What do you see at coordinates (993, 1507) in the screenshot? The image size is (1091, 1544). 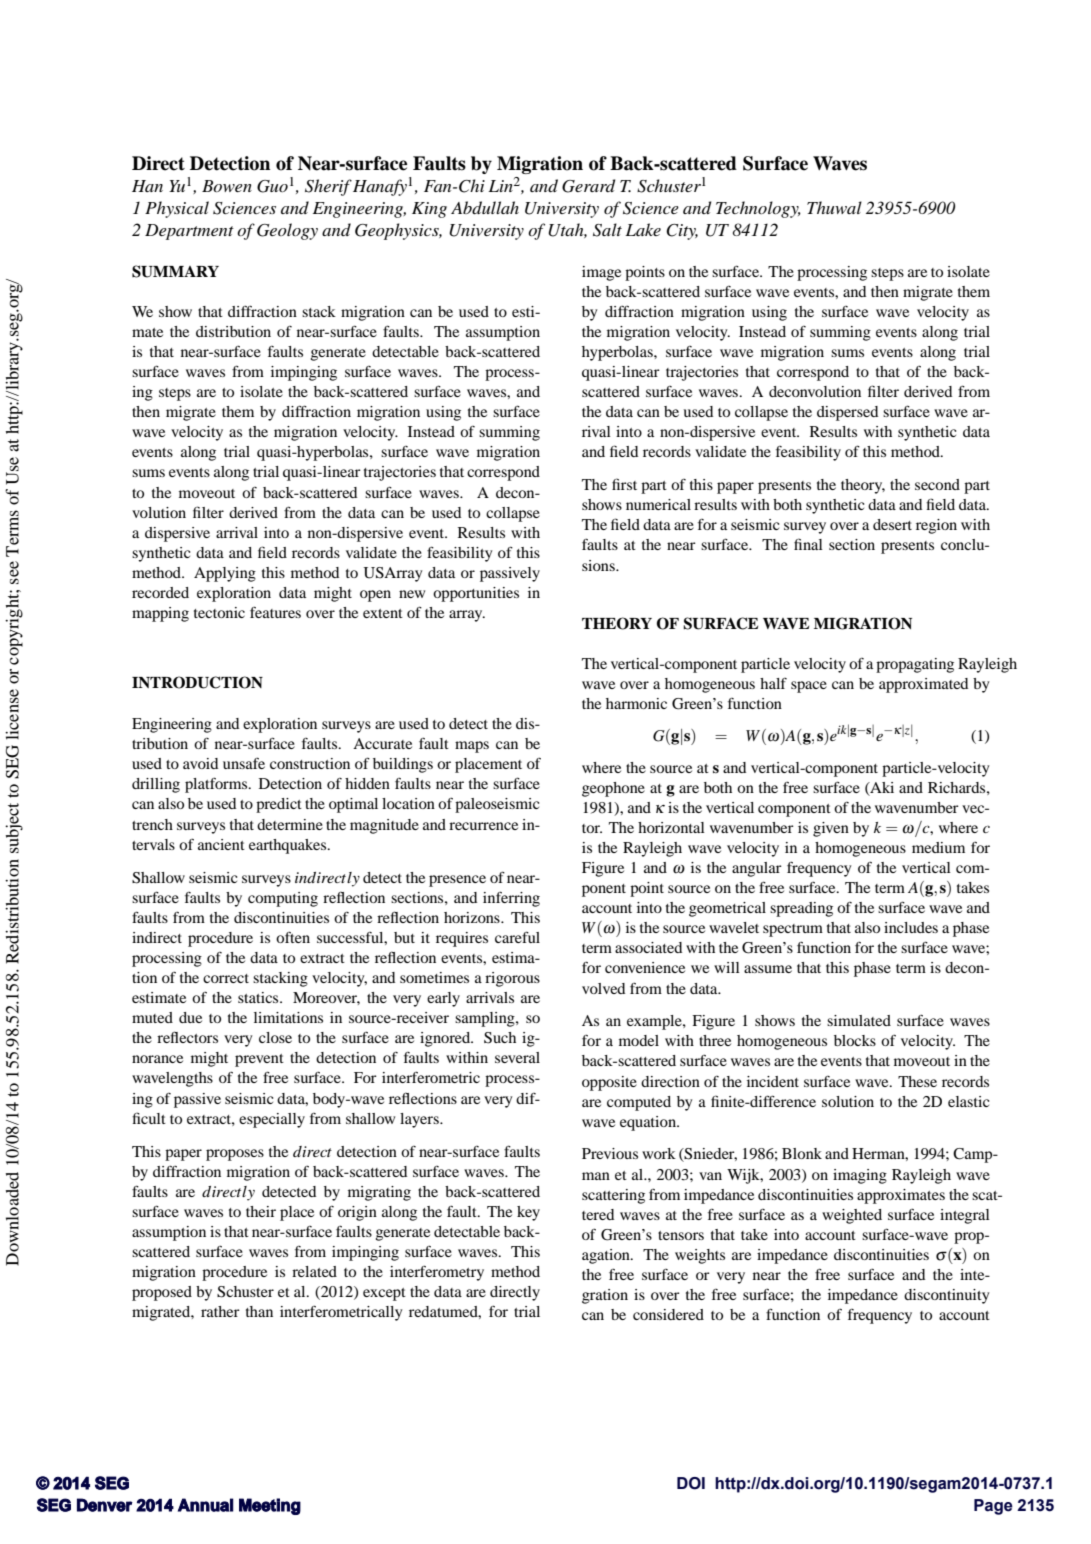 I see `Page` at bounding box center [993, 1507].
